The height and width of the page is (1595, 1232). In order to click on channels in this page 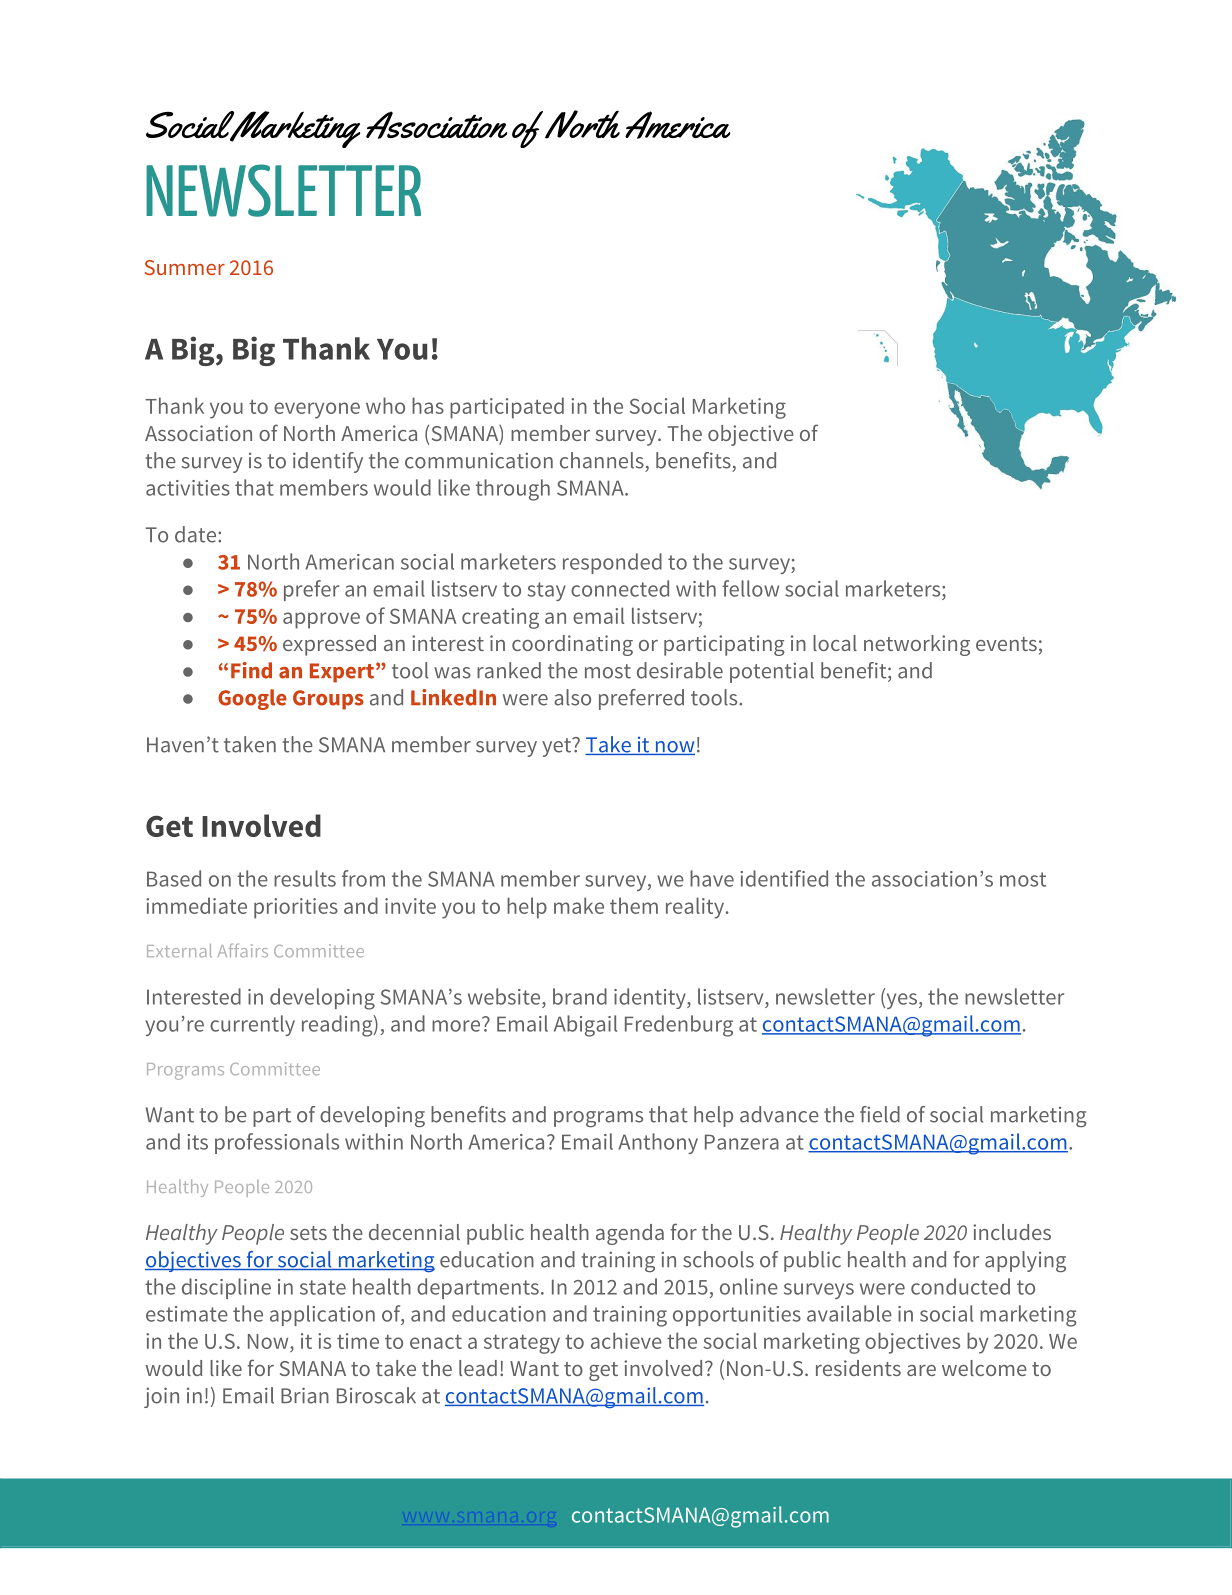, I will do `click(602, 460)`.
